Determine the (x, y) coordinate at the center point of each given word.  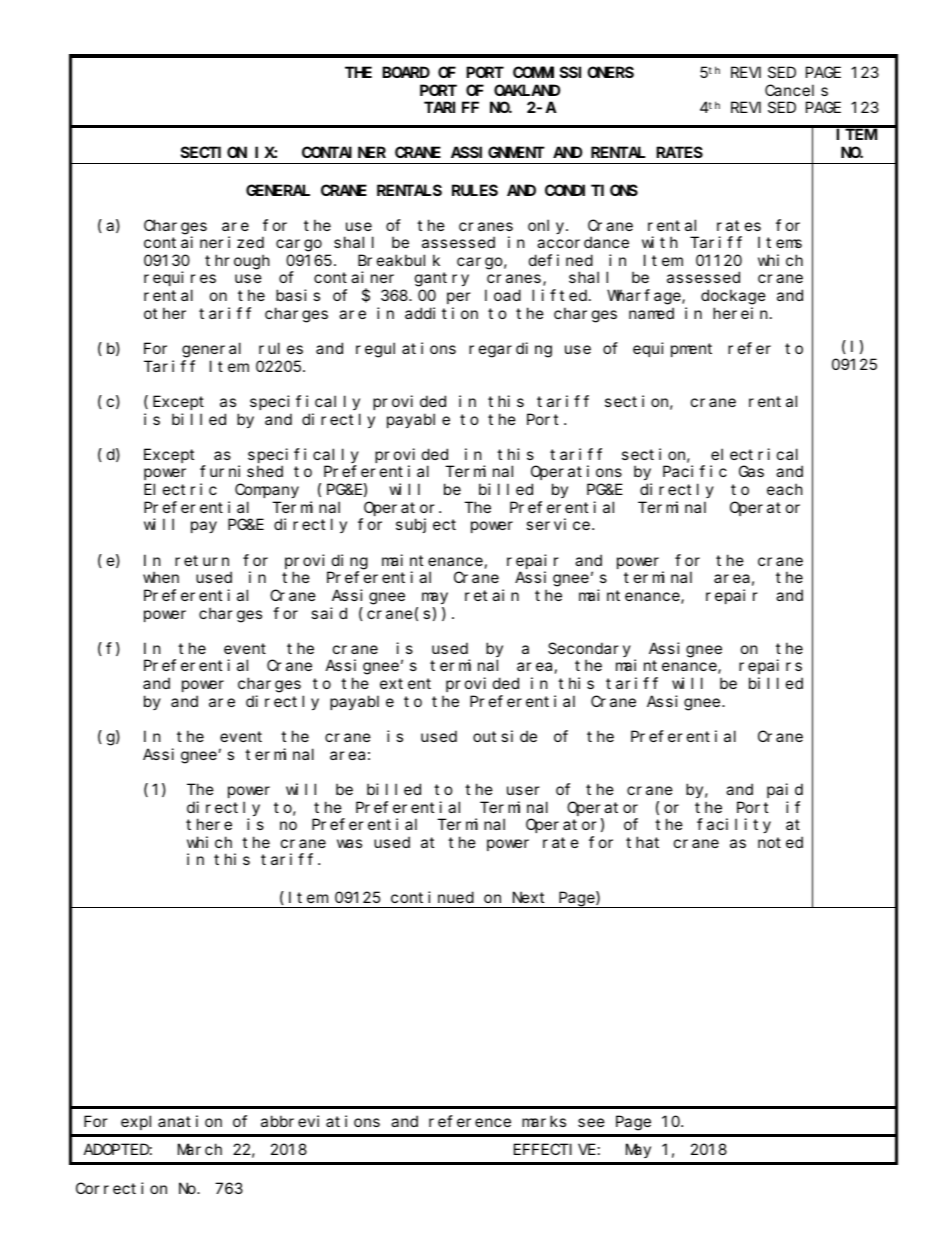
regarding (510, 350)
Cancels (796, 90)
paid (785, 790)
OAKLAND (527, 90)
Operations (576, 472)
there (209, 824)
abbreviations (320, 1121)
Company (267, 491)
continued (432, 897)
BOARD (406, 72)
